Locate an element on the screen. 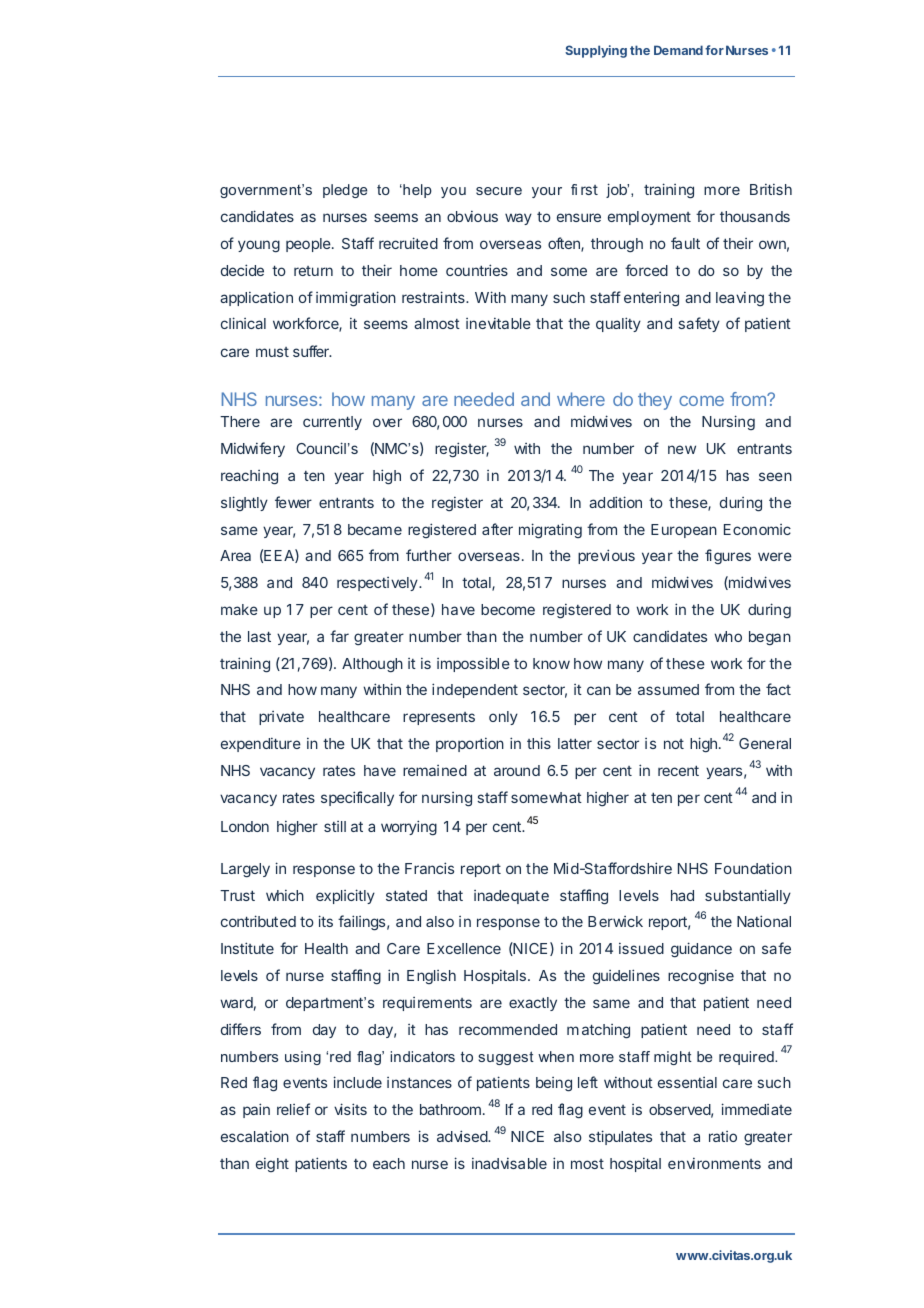  Excellence is located at coordinates (464, 948).
